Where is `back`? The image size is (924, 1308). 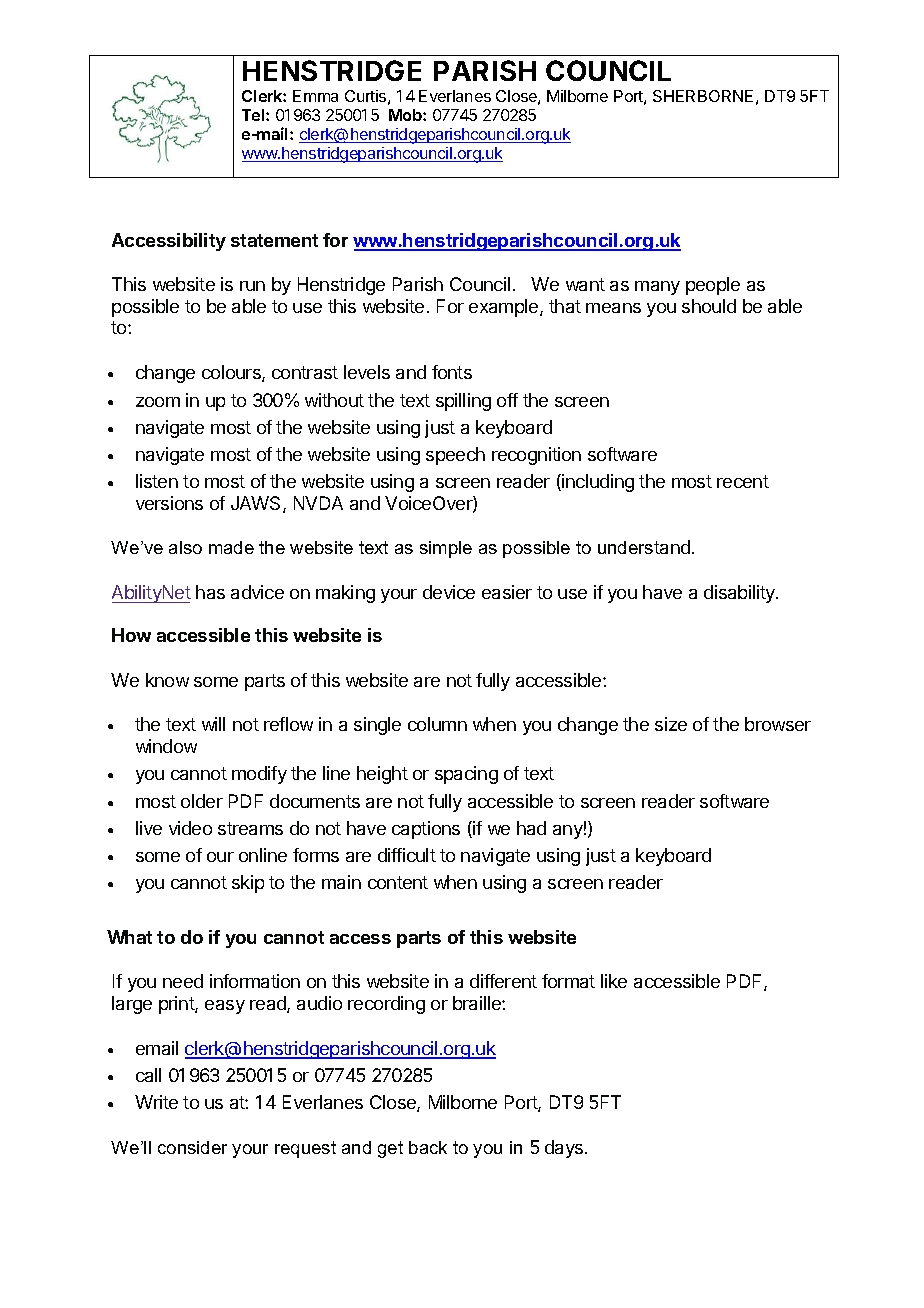
back is located at coordinates (428, 1147).
